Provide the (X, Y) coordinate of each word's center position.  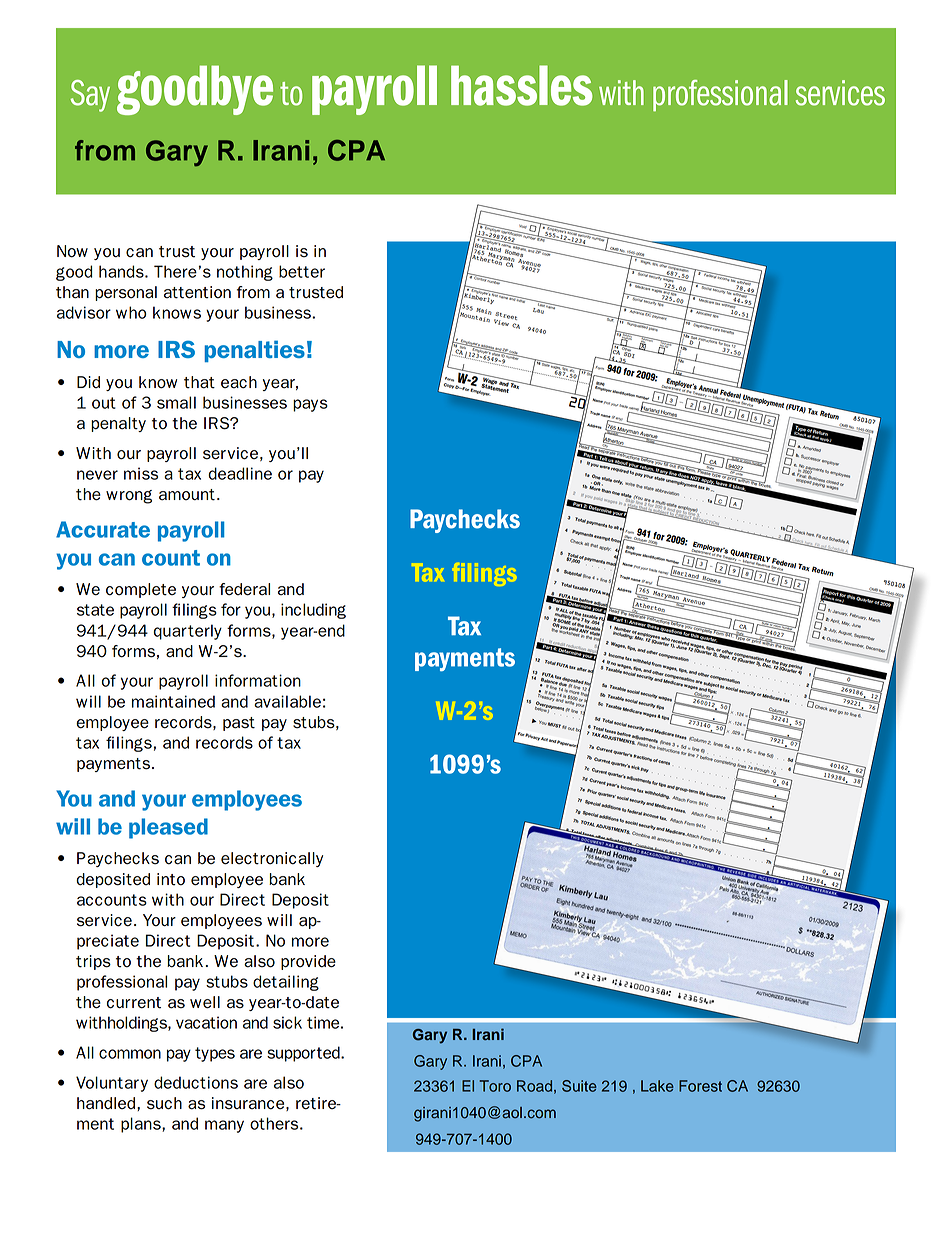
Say (90, 96)
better (302, 271)
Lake (657, 1086)
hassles (522, 85)
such (164, 1103)
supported (304, 1054)
